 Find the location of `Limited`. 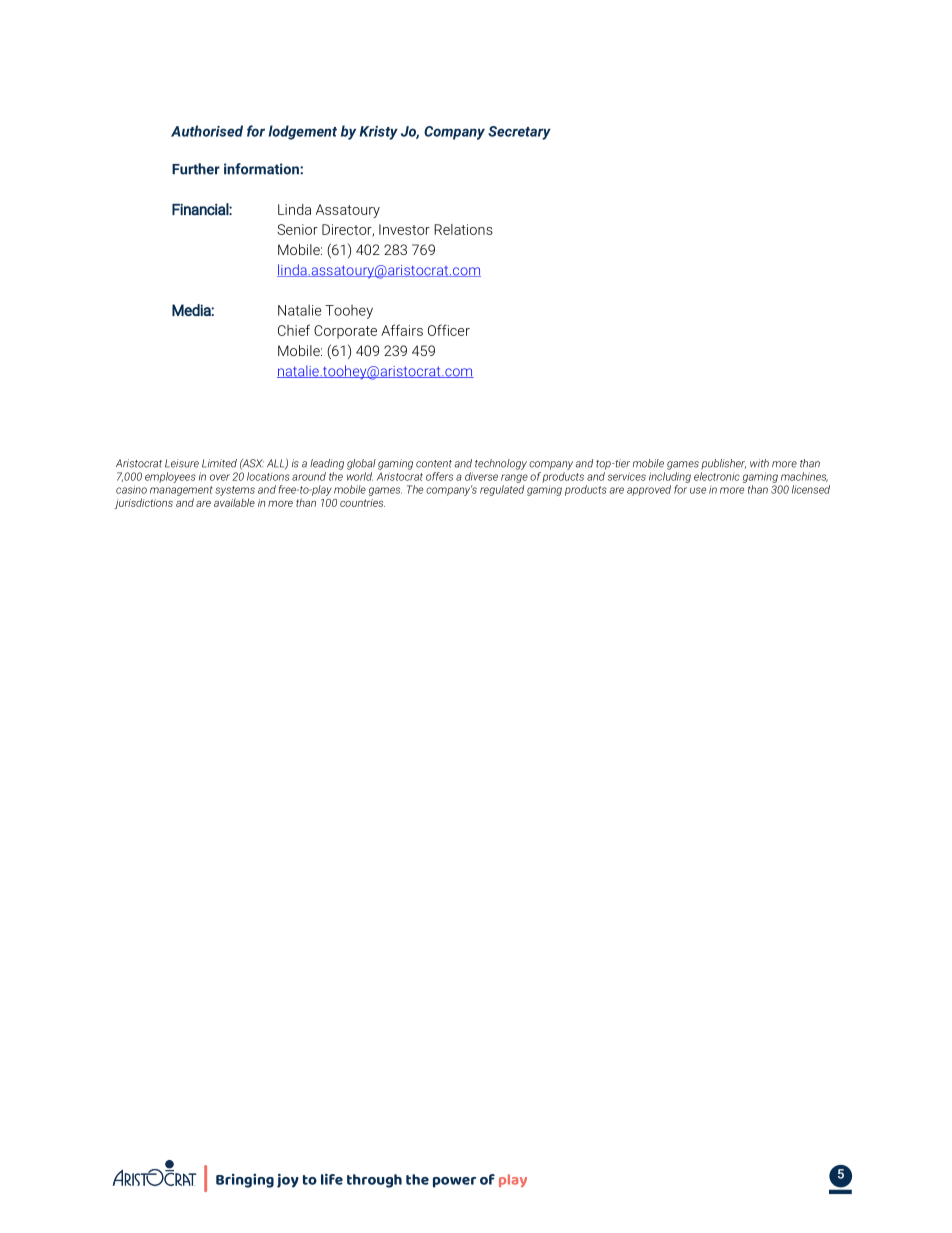

Limited is located at coordinates (219, 463).
